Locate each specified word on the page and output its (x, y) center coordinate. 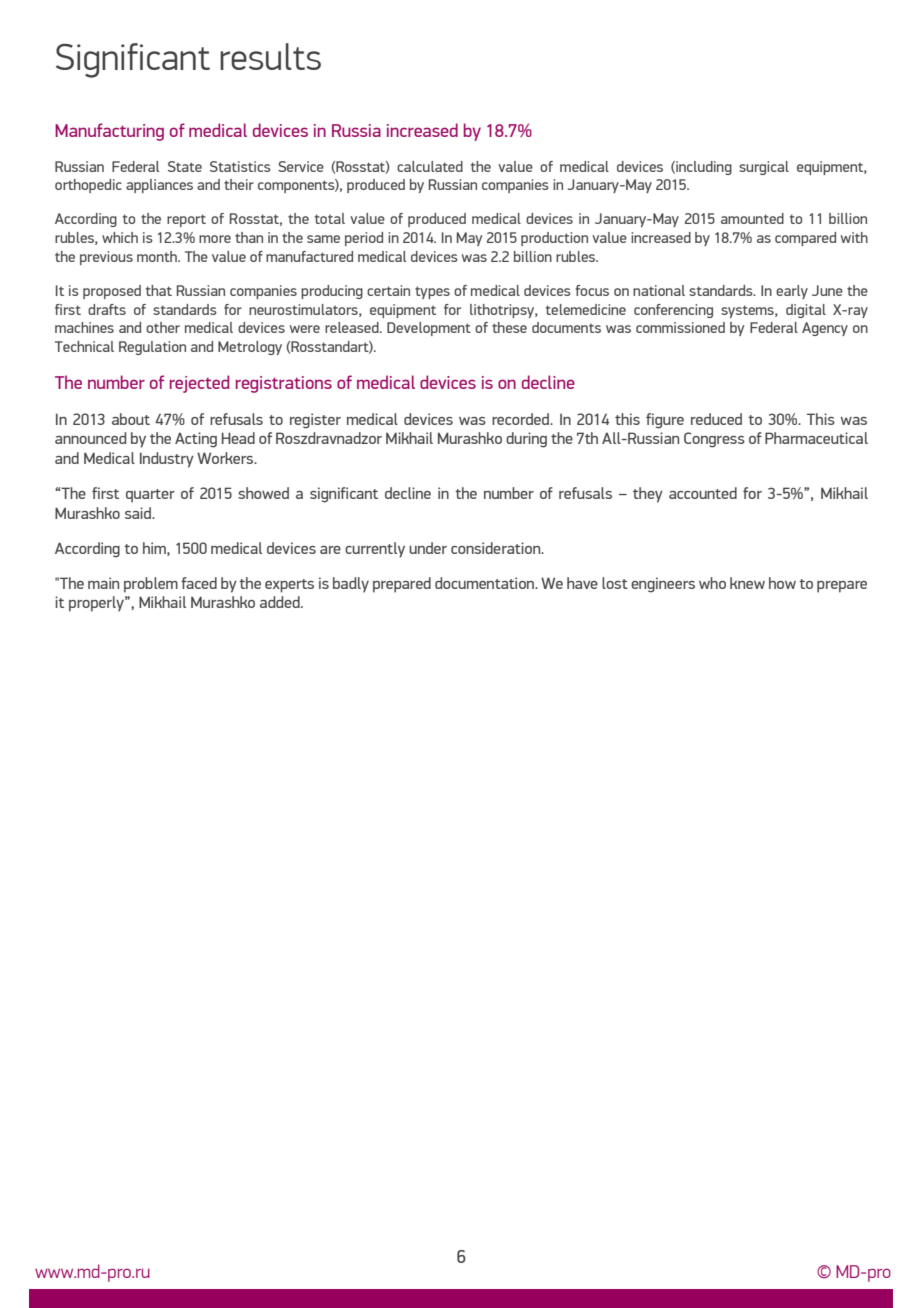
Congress (714, 440)
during (526, 440)
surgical (764, 168)
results (270, 56)
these (509, 327)
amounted (752, 218)
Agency (825, 329)
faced (199, 583)
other (163, 327)
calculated (430, 166)
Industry (167, 460)
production (554, 239)
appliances (159, 186)
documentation (485, 583)
